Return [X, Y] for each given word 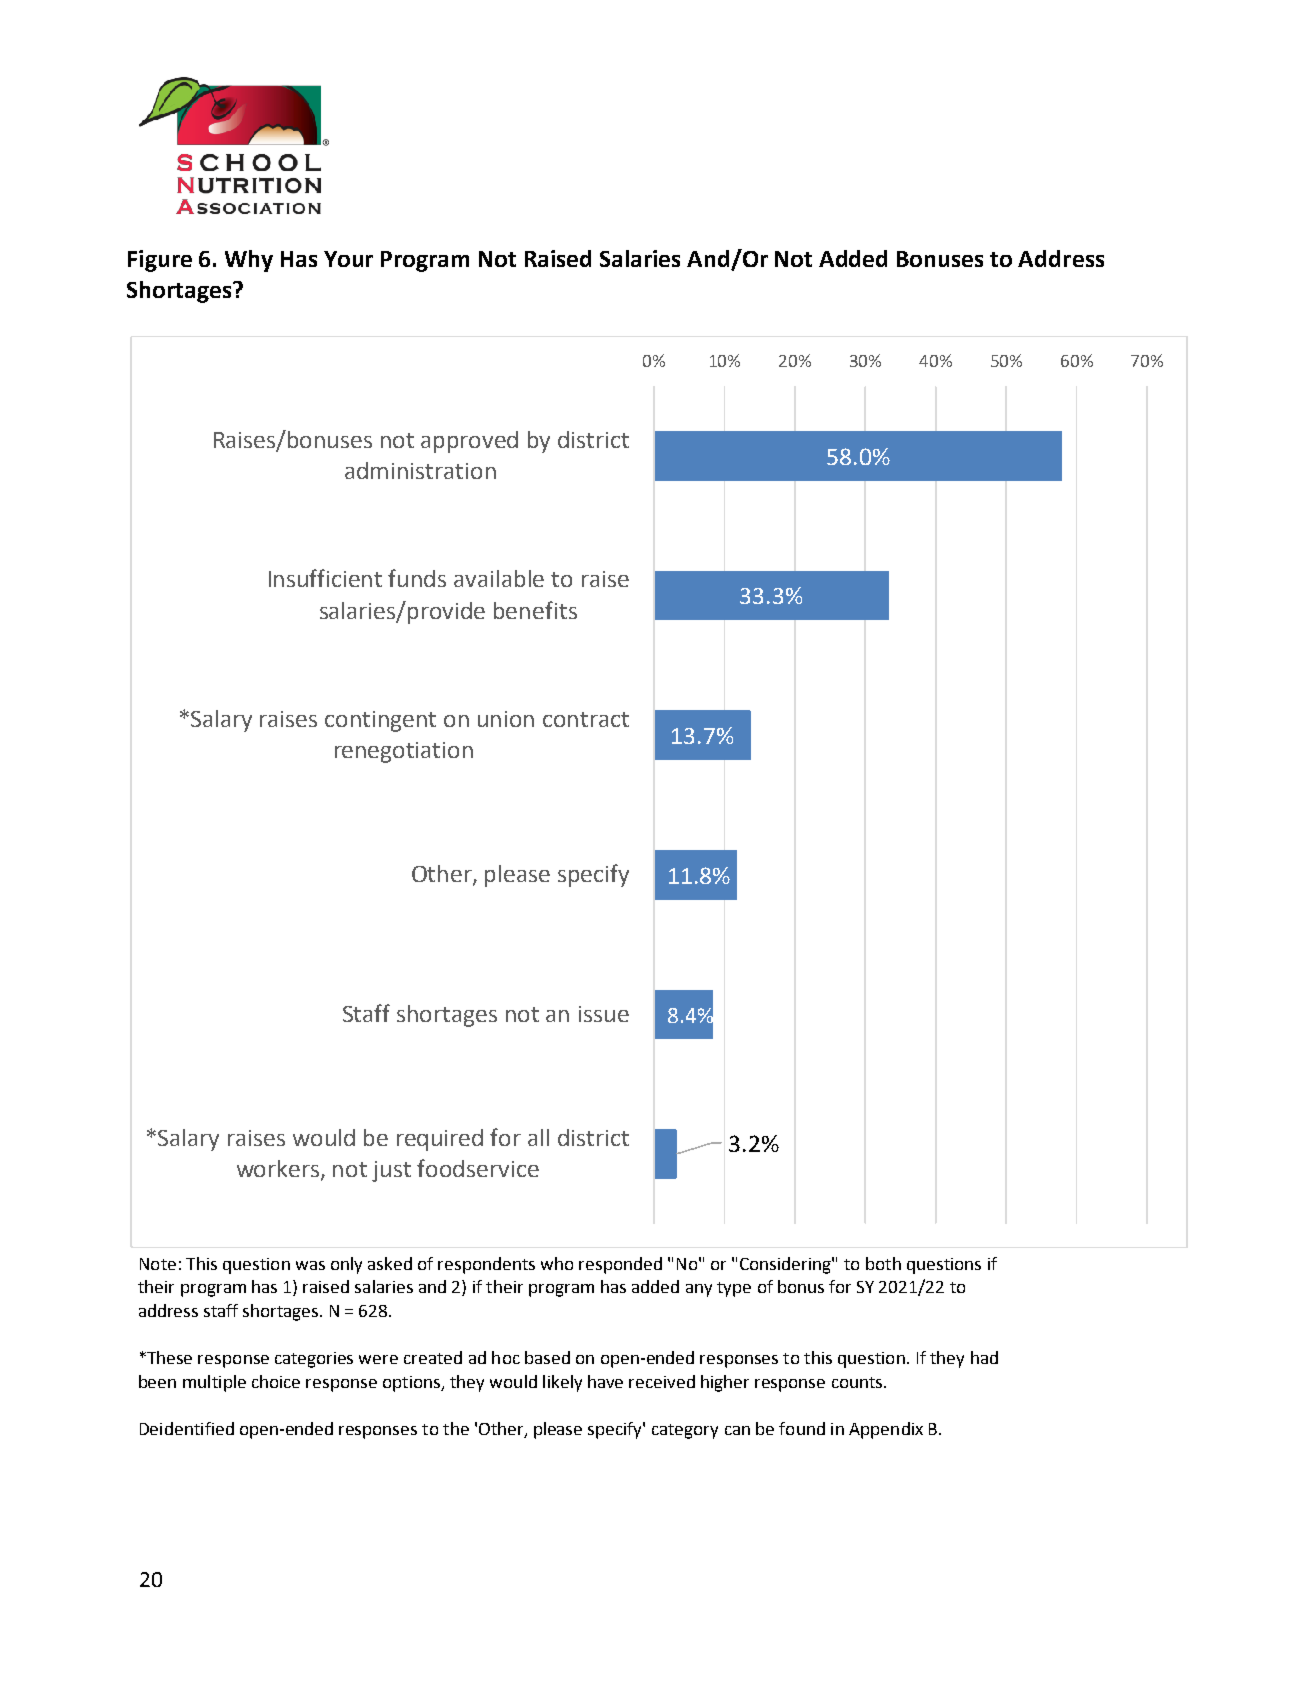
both [883, 1263]
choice [276, 1381]
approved [469, 442]
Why [249, 261]
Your [348, 259]
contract [586, 719]
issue [604, 1014]
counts [858, 1382]
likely [562, 1383]
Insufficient [325, 578]
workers [279, 1170]
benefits [535, 610]
